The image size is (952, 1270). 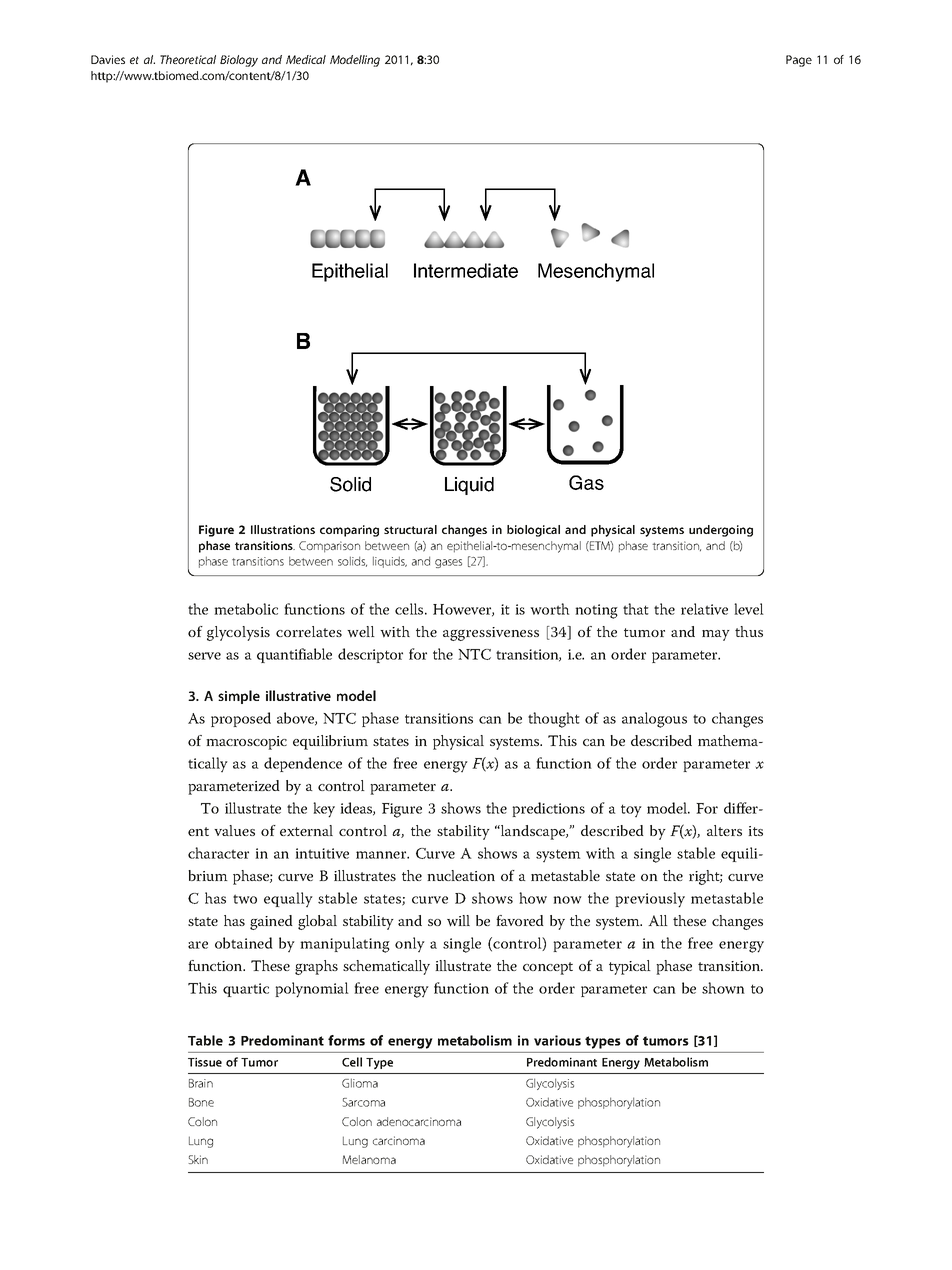 What do you see at coordinates (188, 59) in the image?
I see `Theoretical` at bounding box center [188, 59].
